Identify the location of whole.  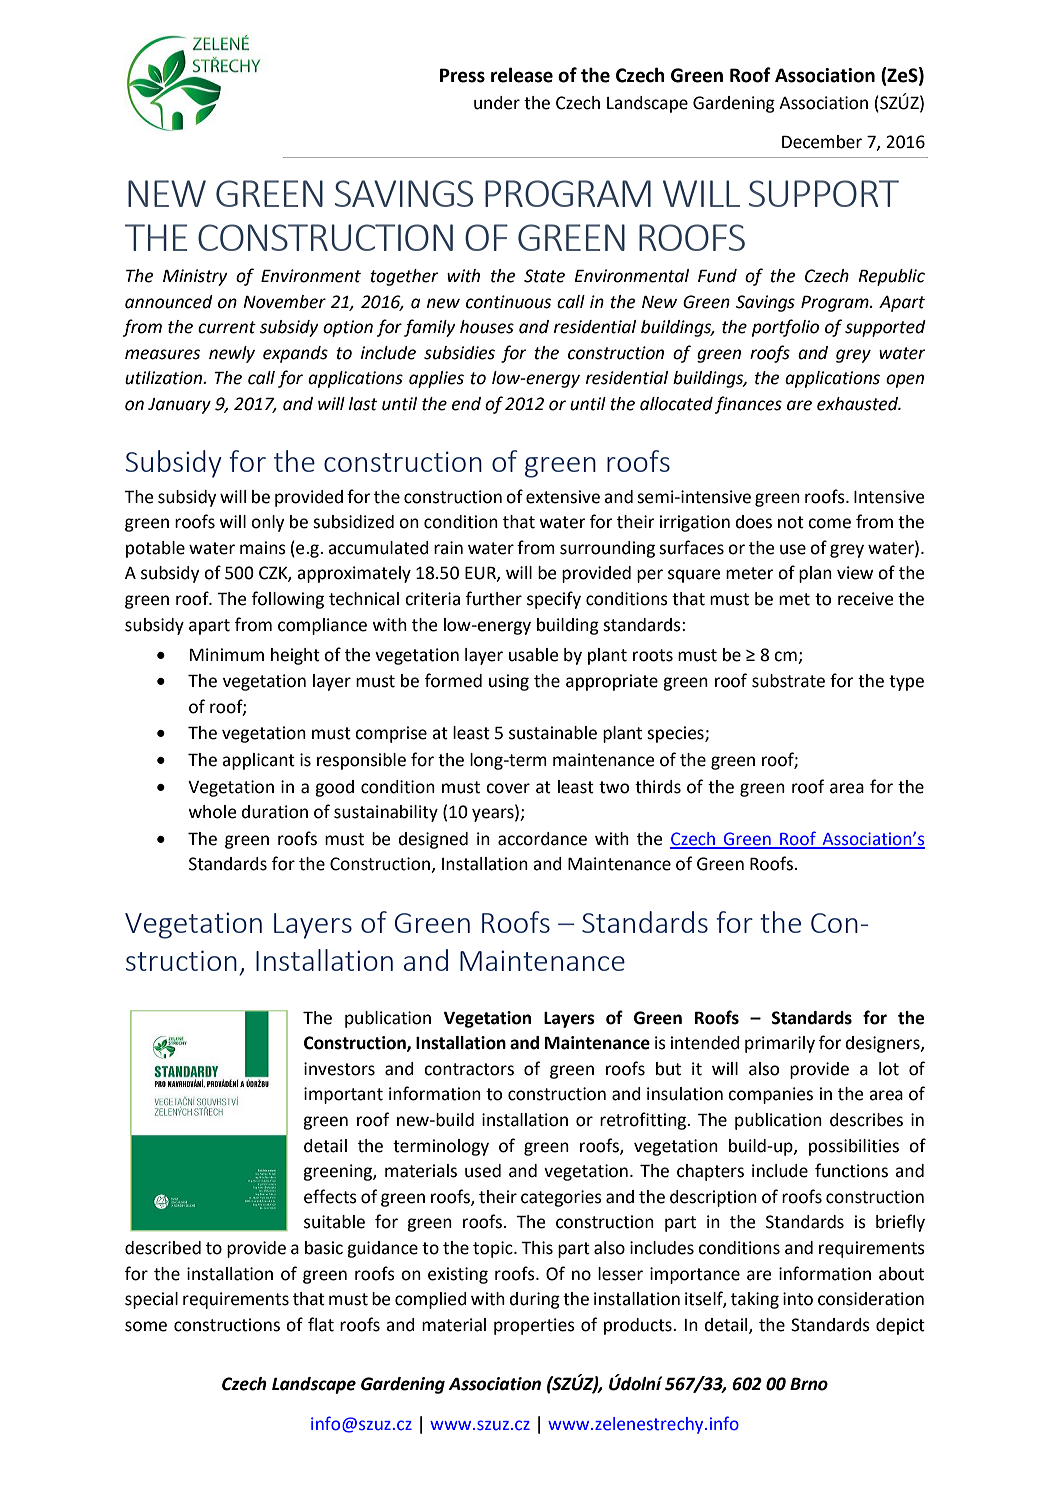
(212, 812).
